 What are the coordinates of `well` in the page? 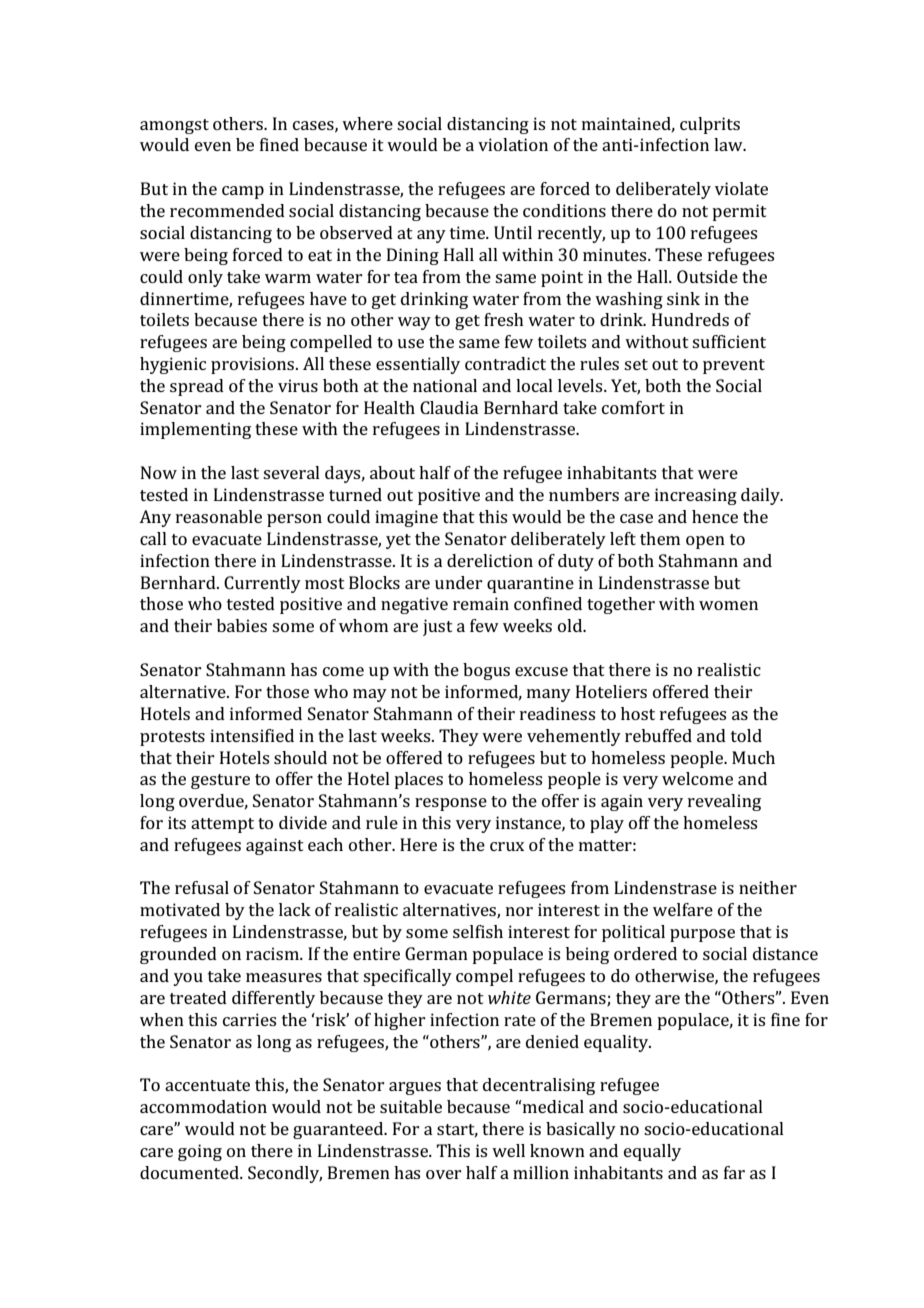 It's located at (508, 1150).
